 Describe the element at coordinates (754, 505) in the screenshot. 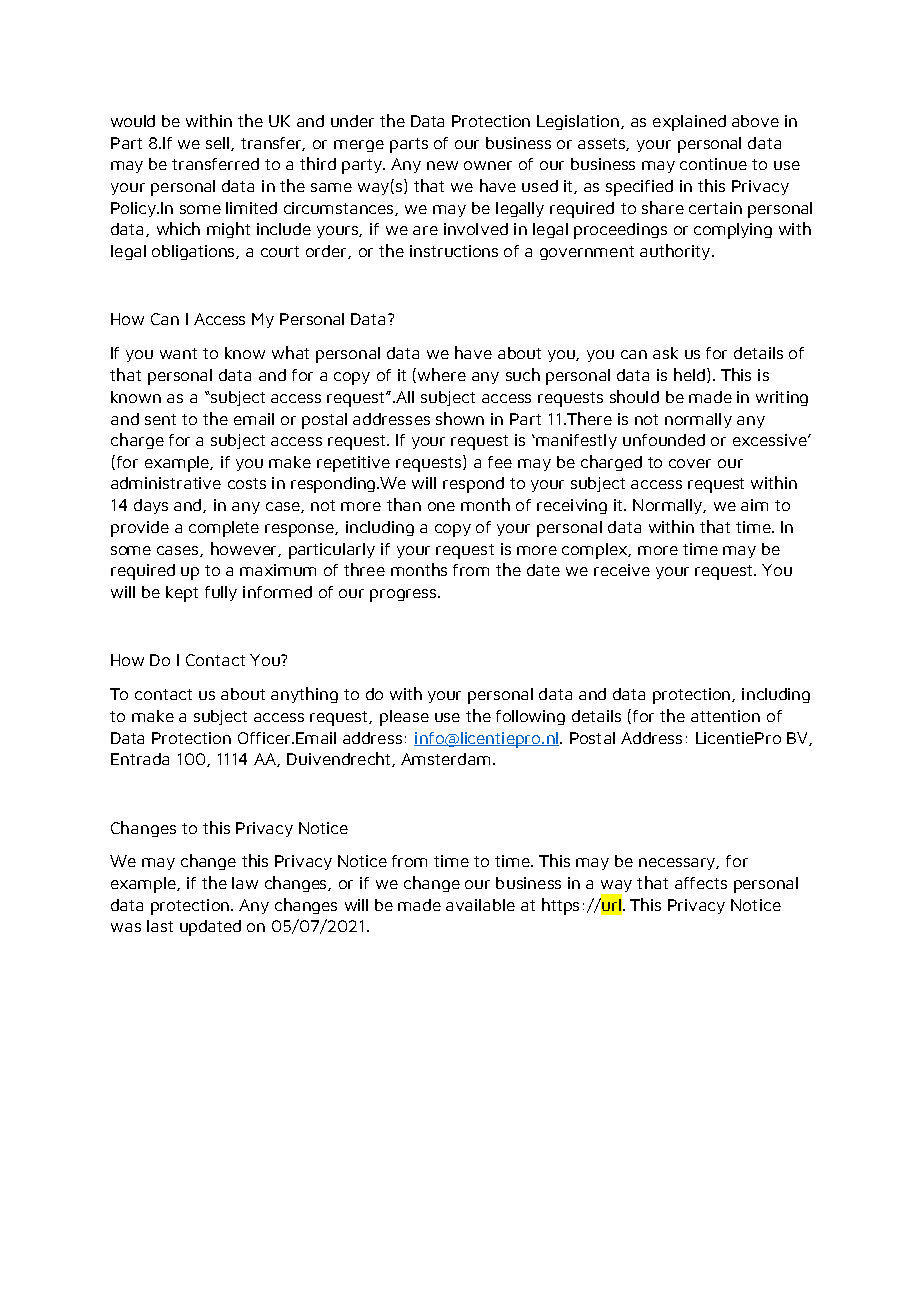

I see `aim` at that location.
